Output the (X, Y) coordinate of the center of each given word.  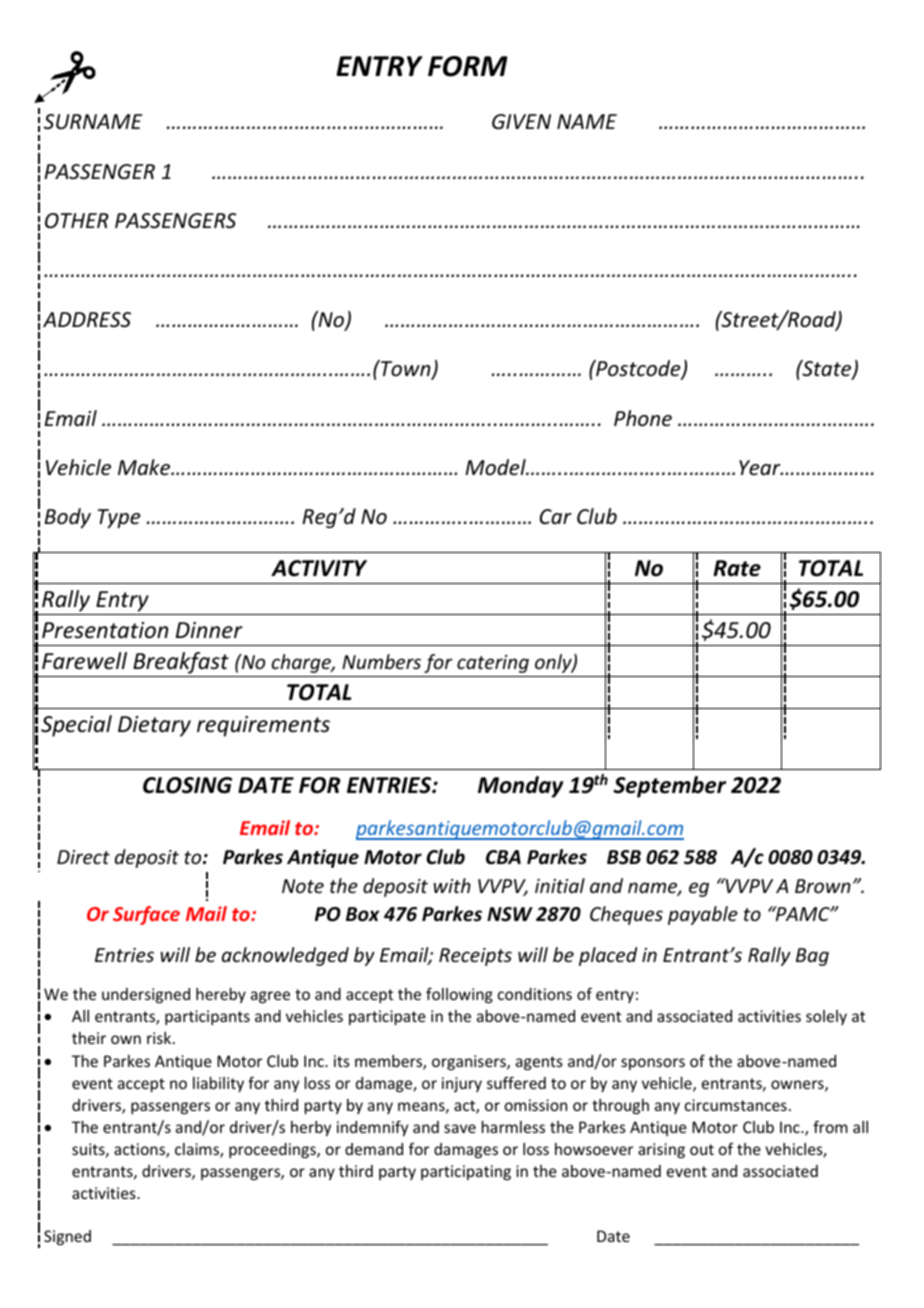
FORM (468, 66)
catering (493, 664)
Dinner (209, 630)
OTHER (77, 221)
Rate (737, 568)
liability (218, 1084)
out (702, 1149)
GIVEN (521, 121)
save (460, 1128)
